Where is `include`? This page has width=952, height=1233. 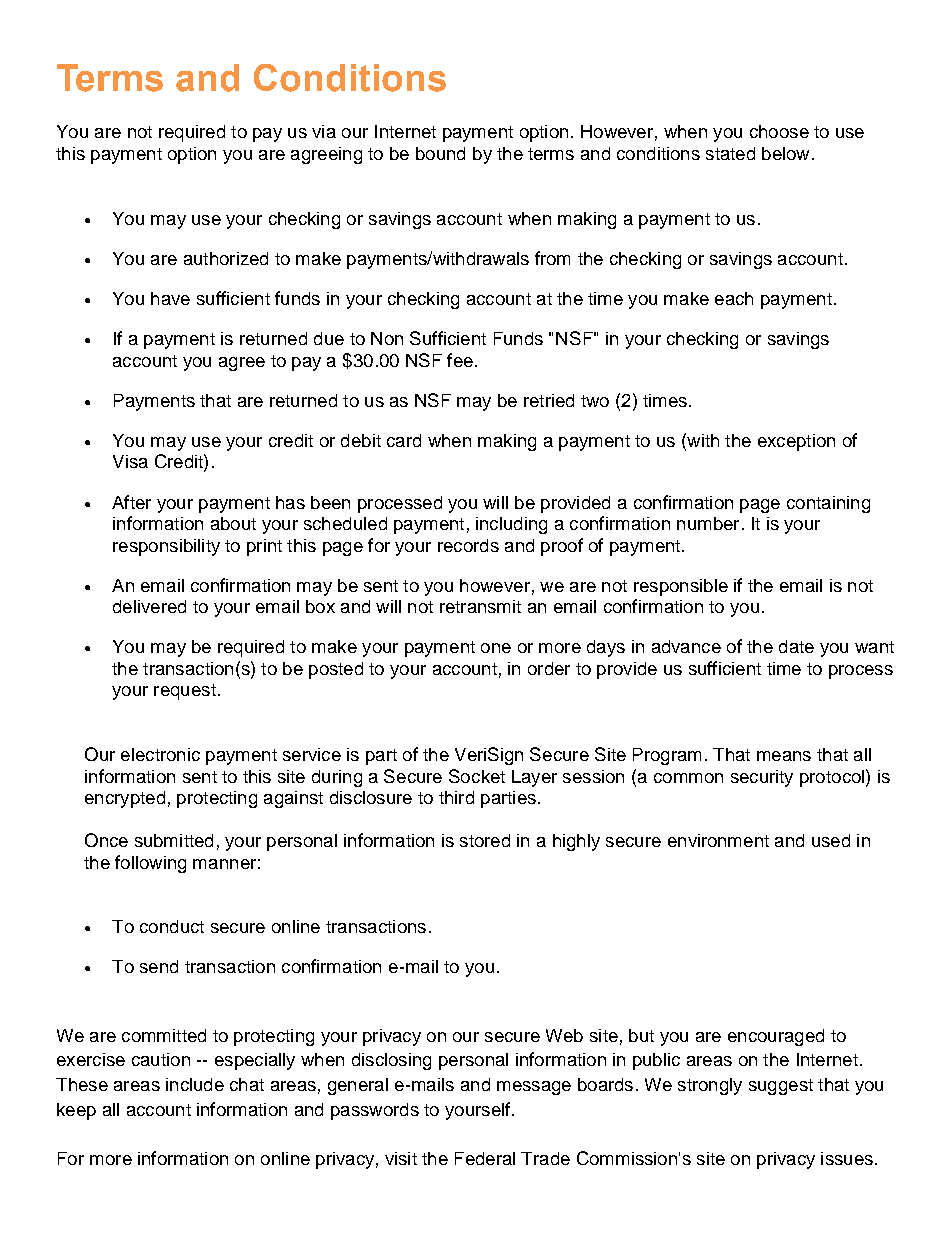
include is located at coordinates (195, 1084).
